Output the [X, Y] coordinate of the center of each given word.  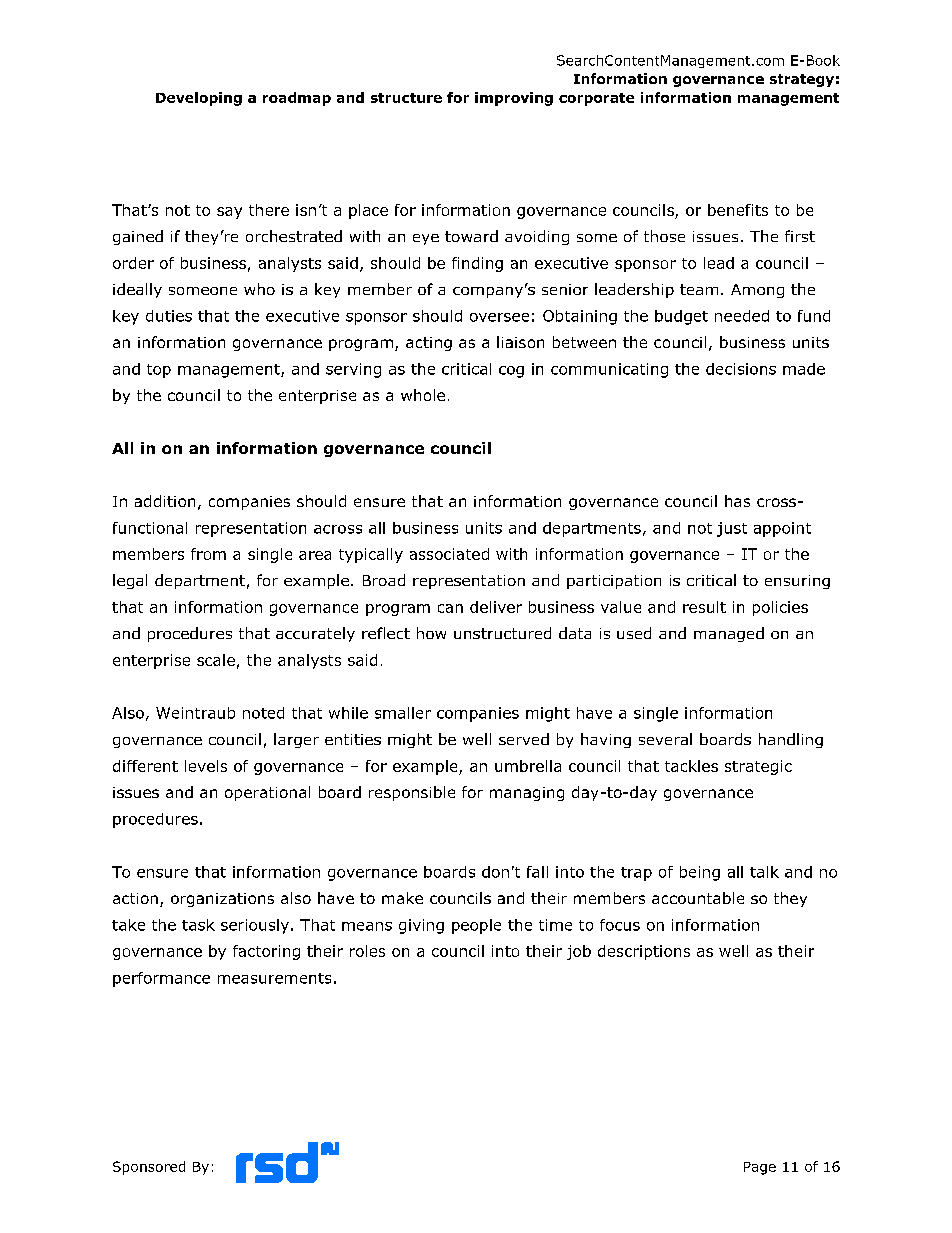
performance [161, 979]
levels [206, 766]
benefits [738, 210]
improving [514, 99]
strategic [758, 767]
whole [423, 395]
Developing [199, 99]
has [737, 501]
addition [165, 501]
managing [527, 794]
